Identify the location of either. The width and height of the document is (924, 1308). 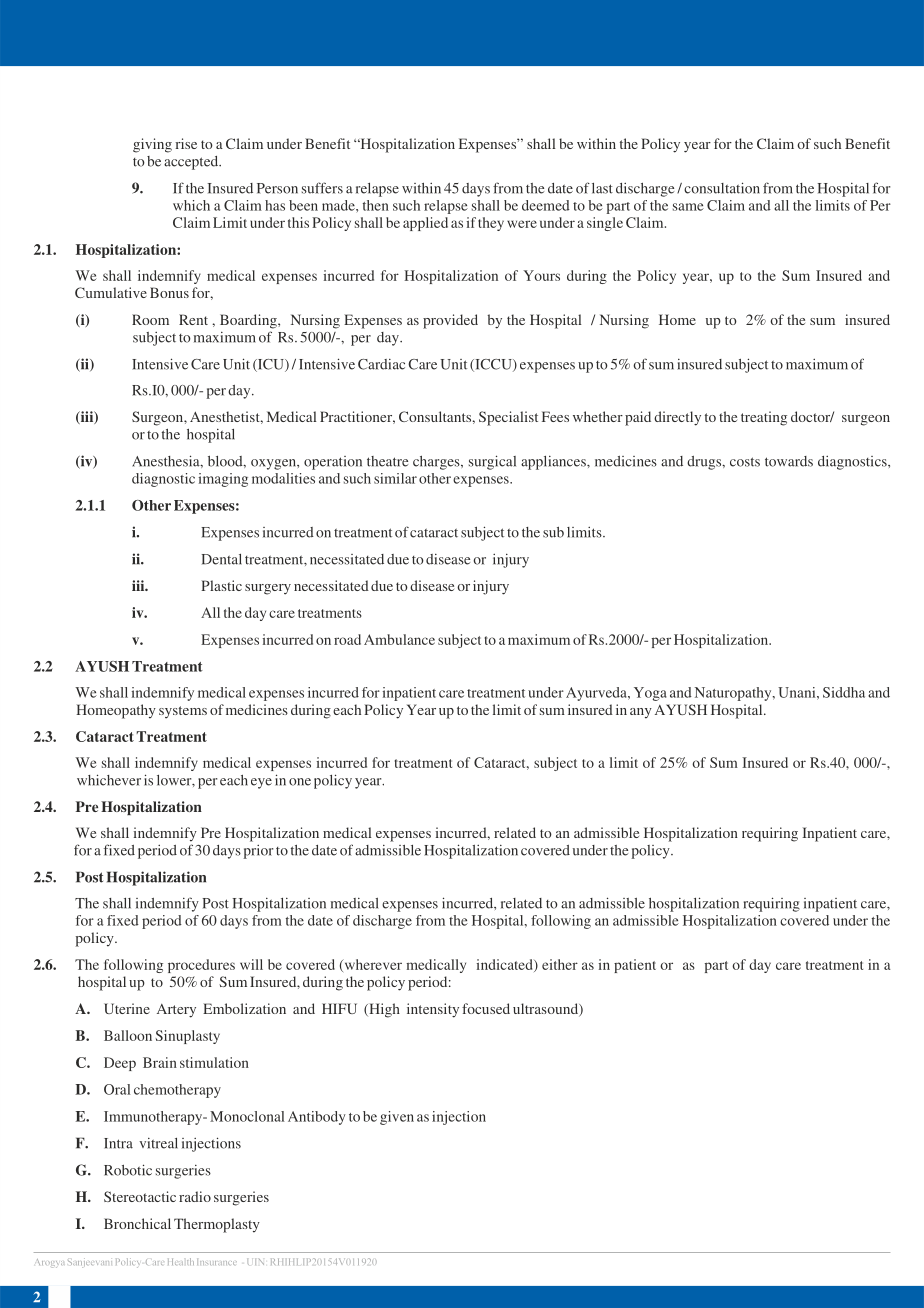
(560, 964).
